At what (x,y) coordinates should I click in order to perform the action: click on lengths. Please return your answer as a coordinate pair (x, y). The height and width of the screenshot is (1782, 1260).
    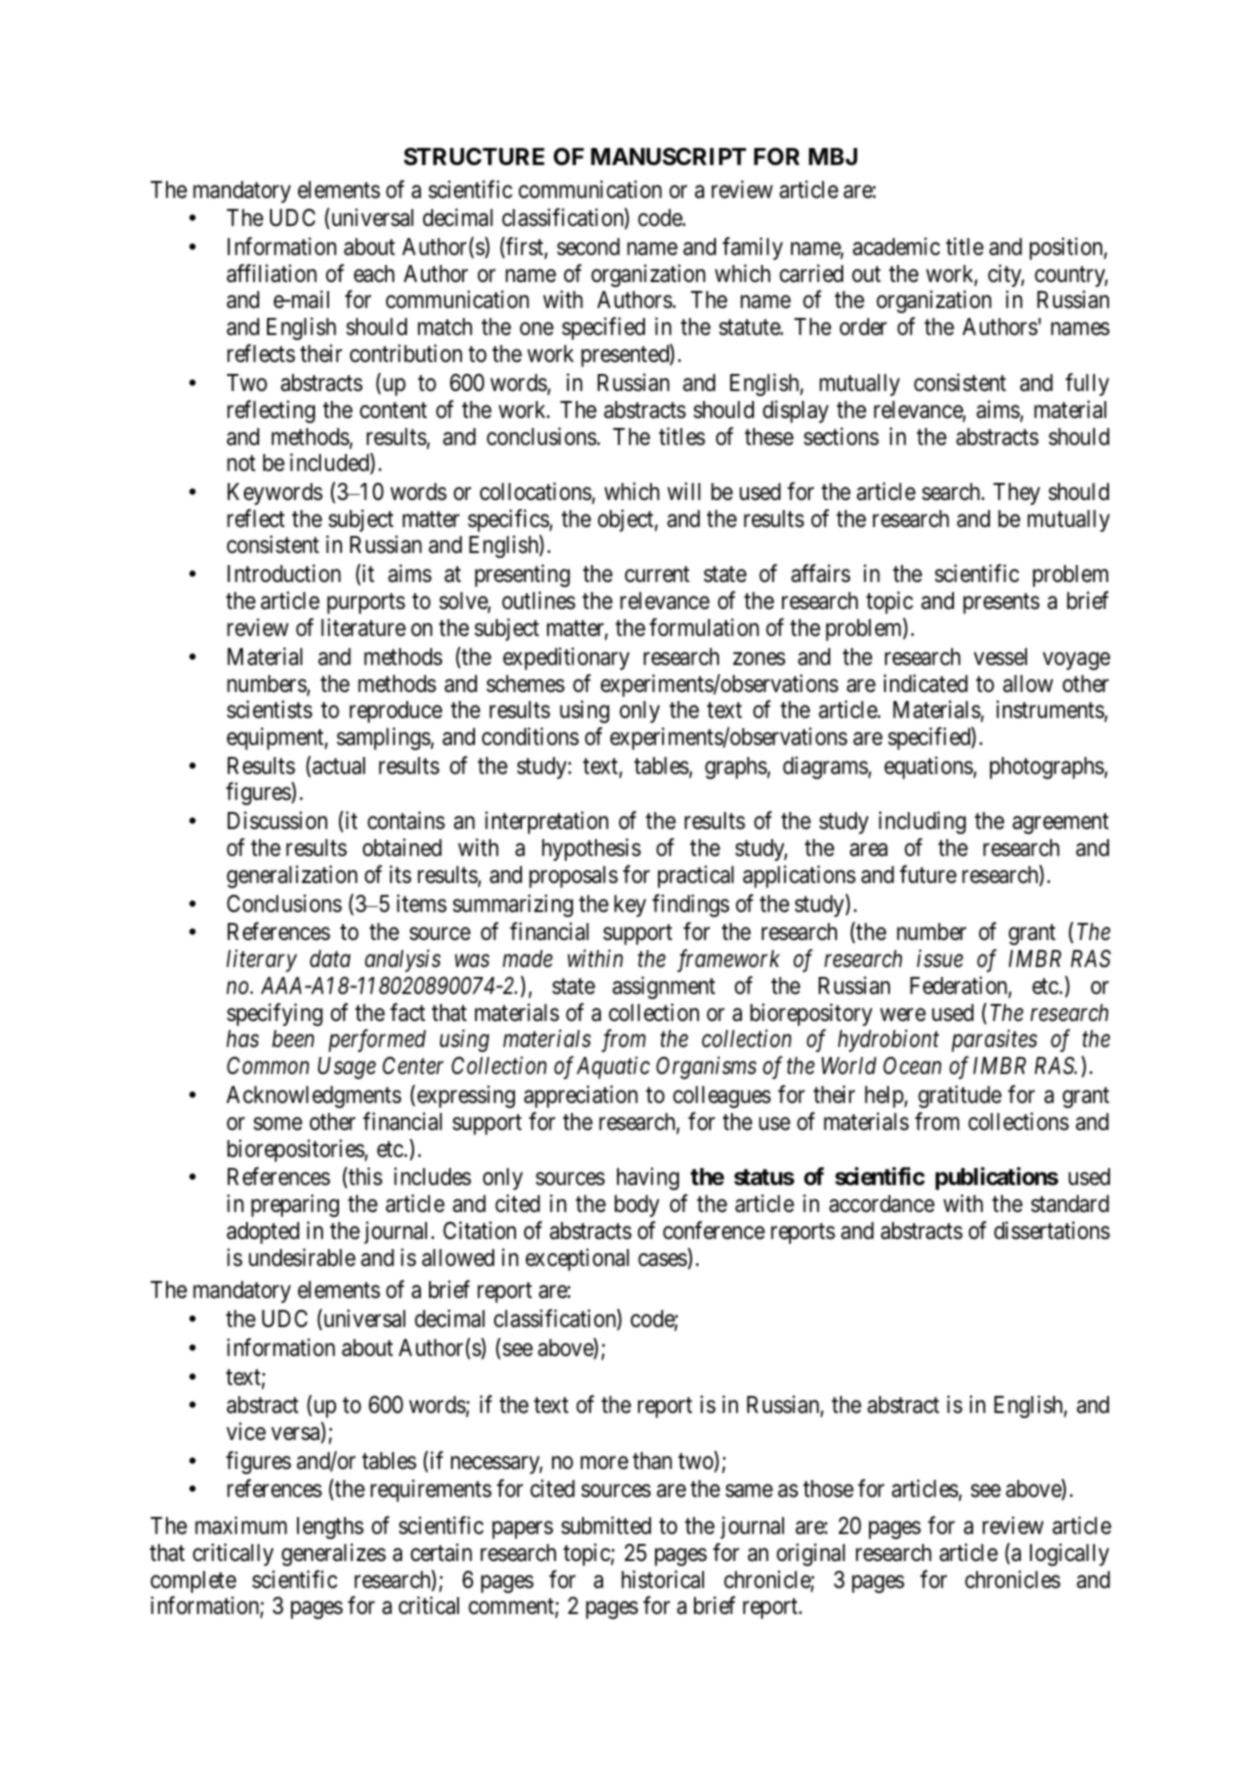
    Looking at the image, I should click on (330, 1528).
